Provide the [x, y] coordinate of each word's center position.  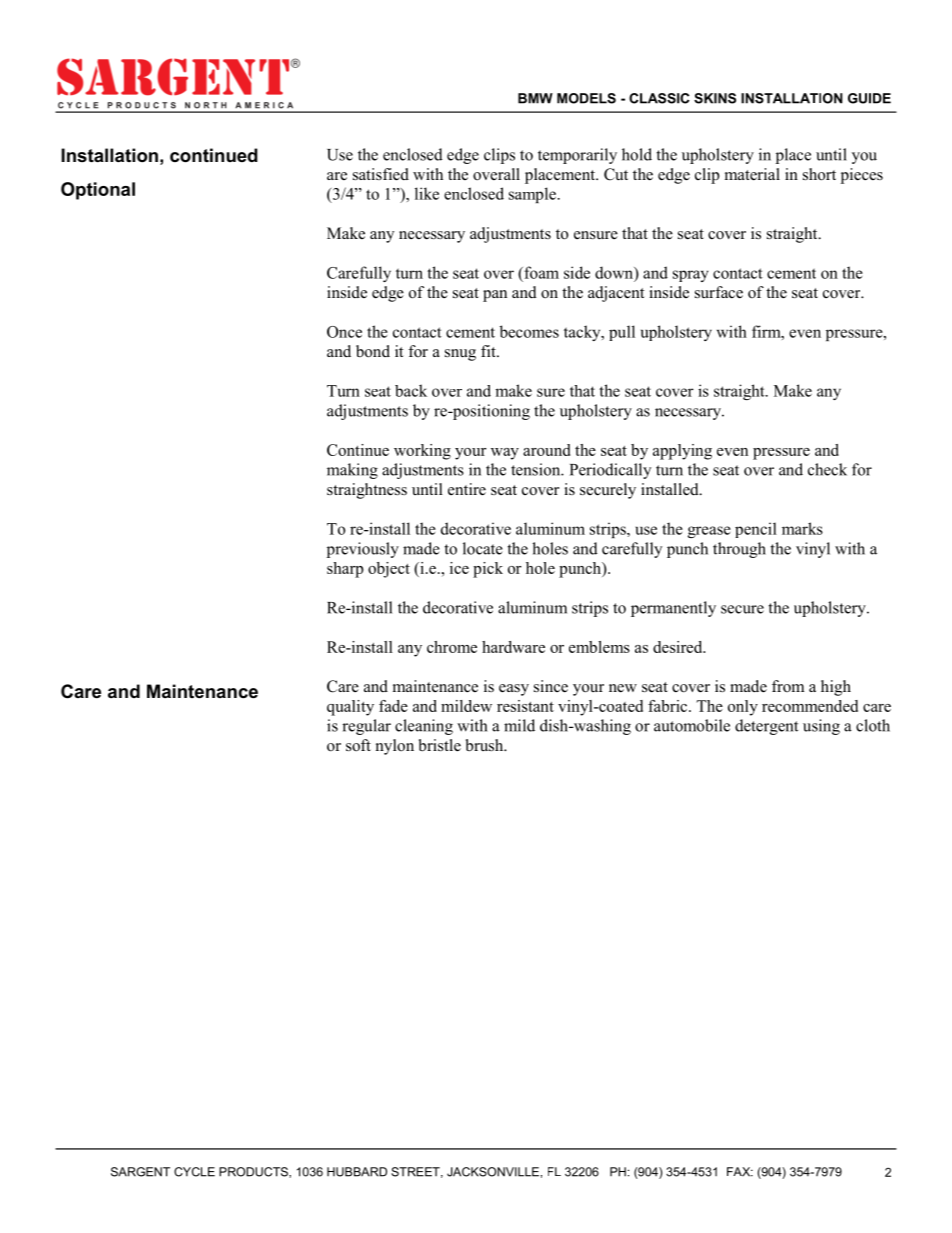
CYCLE [194, 1172]
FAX [740, 1172]
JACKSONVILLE [493, 1172]
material [752, 174]
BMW [535, 98]
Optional [98, 191]
